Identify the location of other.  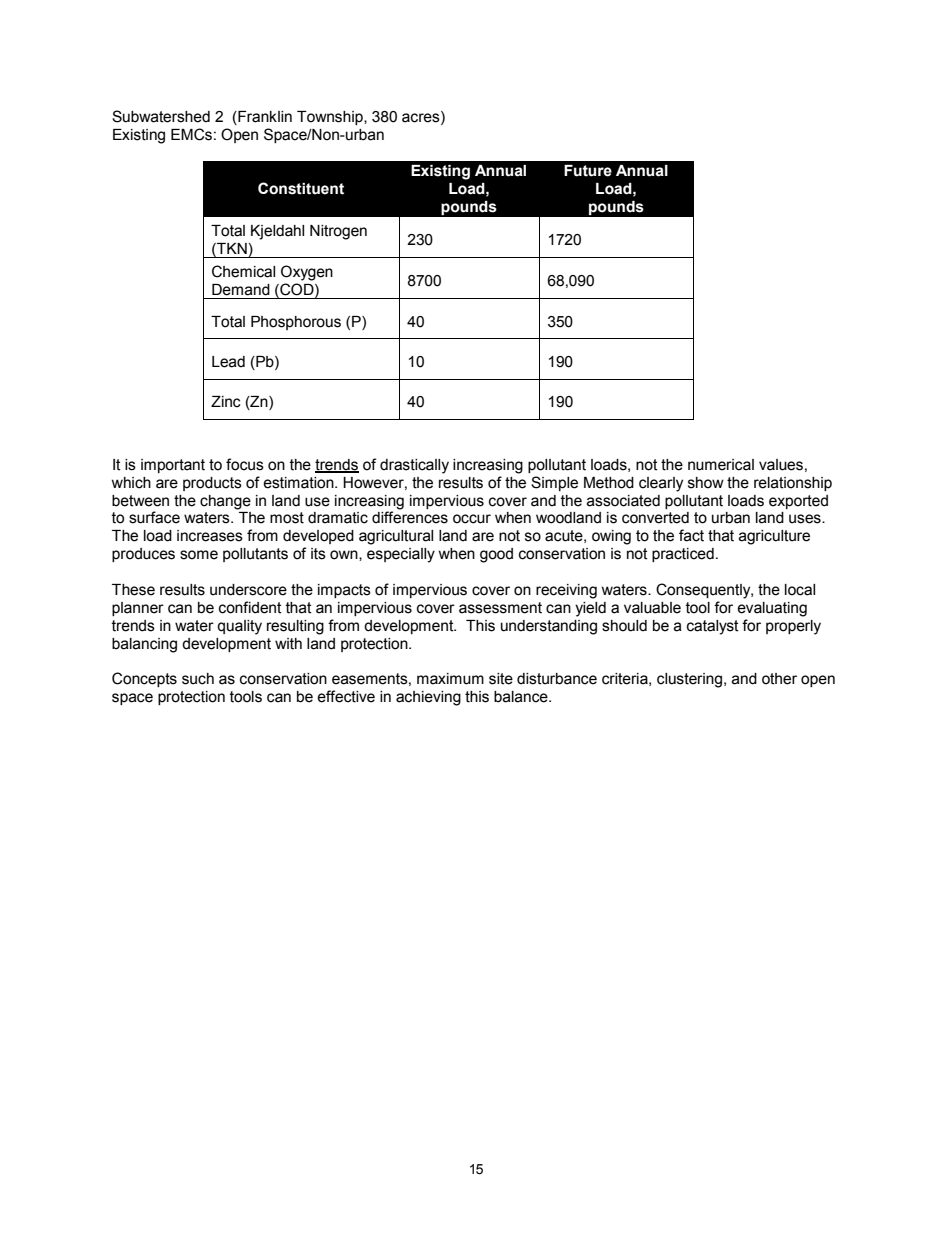
(779, 679).
